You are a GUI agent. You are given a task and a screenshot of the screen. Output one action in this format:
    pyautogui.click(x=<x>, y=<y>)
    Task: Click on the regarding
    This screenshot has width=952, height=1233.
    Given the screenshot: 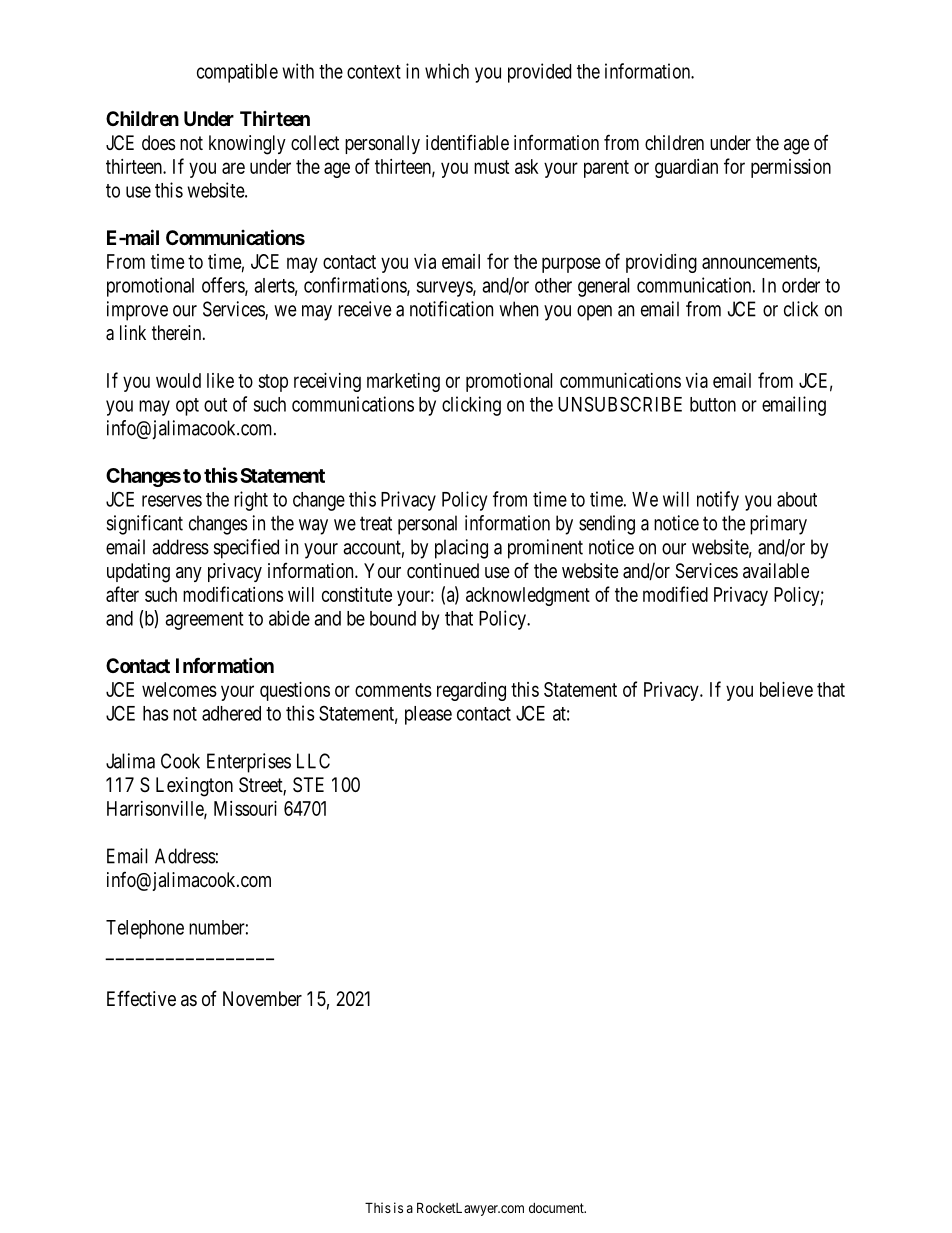 What is the action you would take?
    pyautogui.click(x=471, y=691)
